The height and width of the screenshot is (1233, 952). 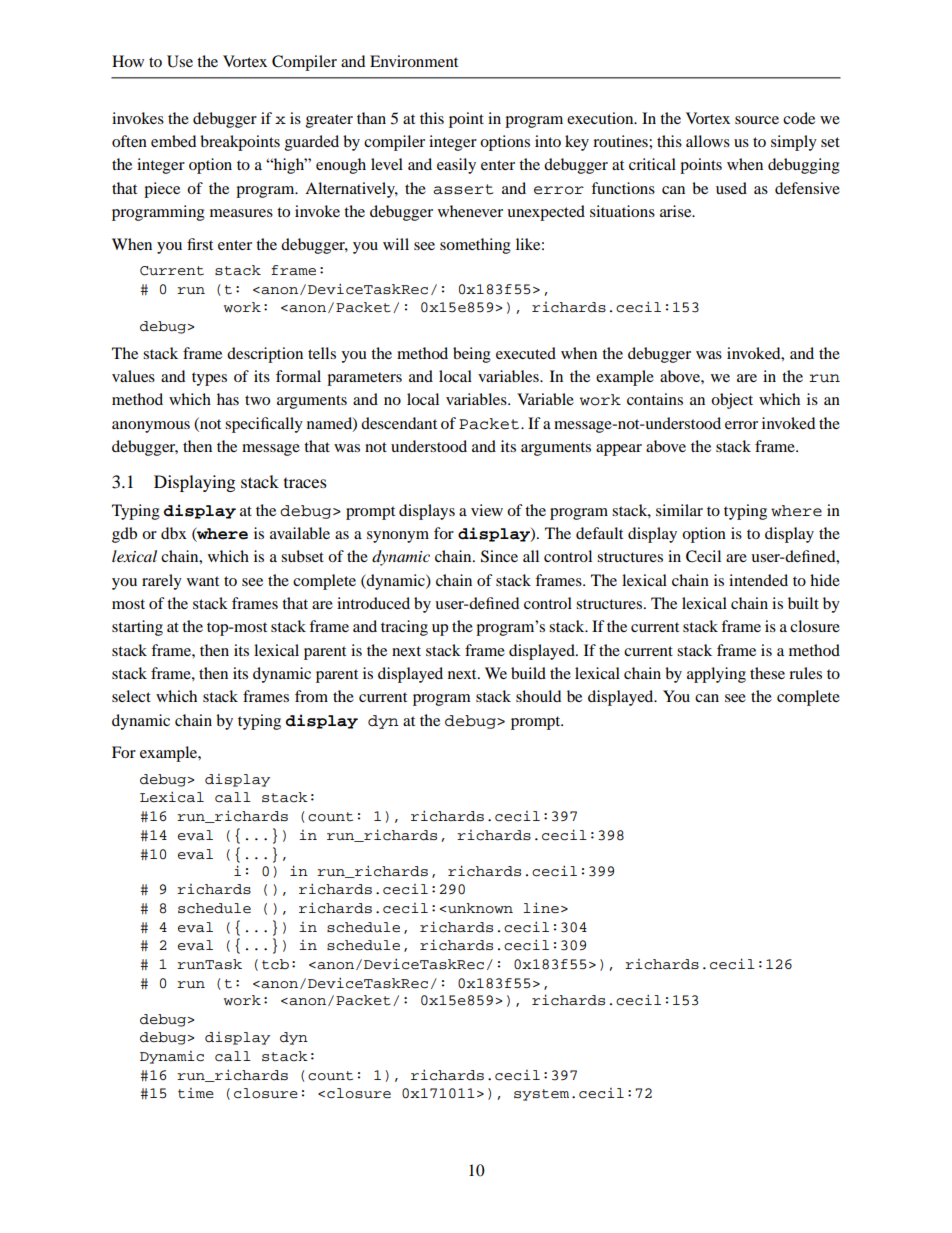 I want to click on Since, so click(x=499, y=556).
